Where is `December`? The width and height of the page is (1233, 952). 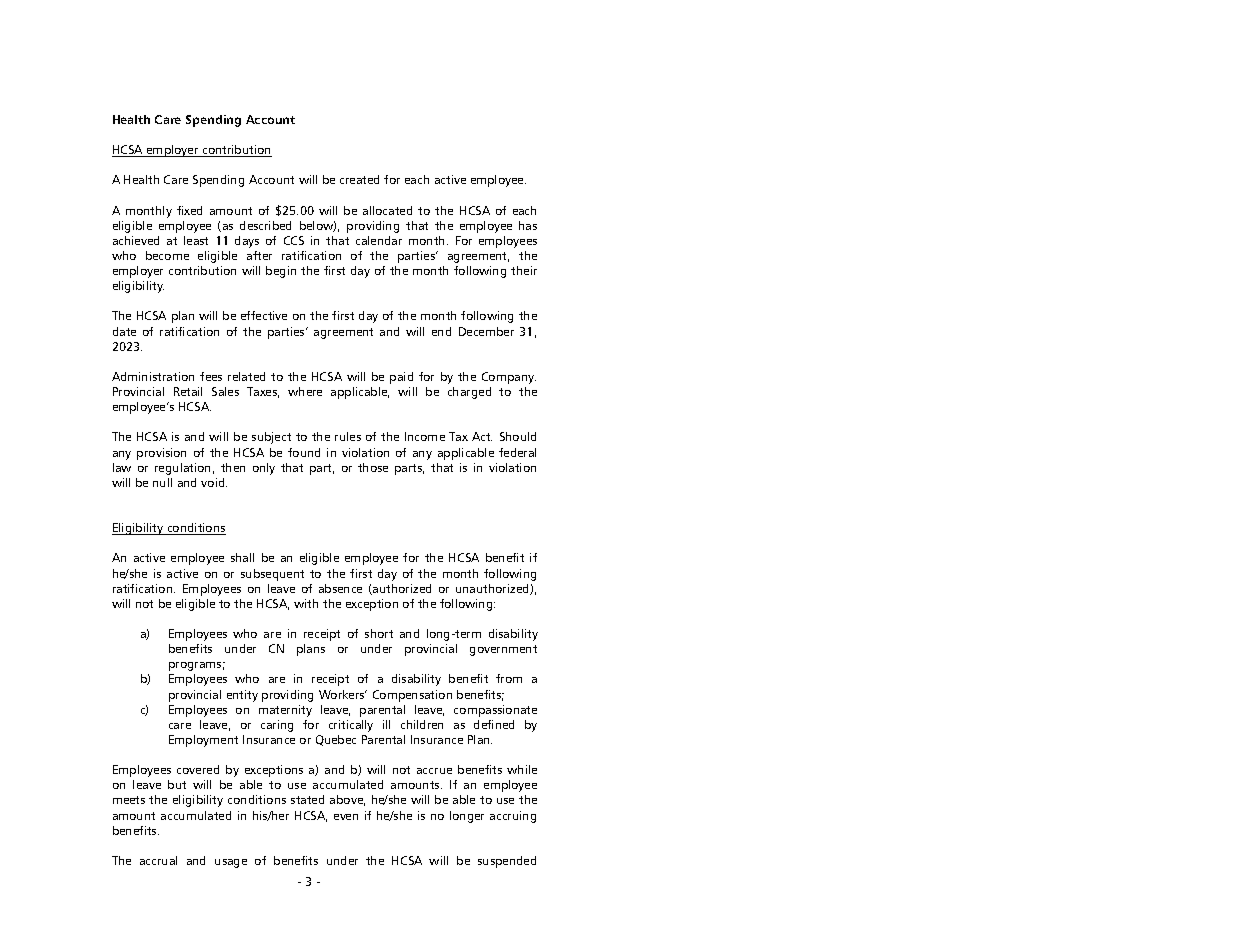
December is located at coordinates (486, 331).
